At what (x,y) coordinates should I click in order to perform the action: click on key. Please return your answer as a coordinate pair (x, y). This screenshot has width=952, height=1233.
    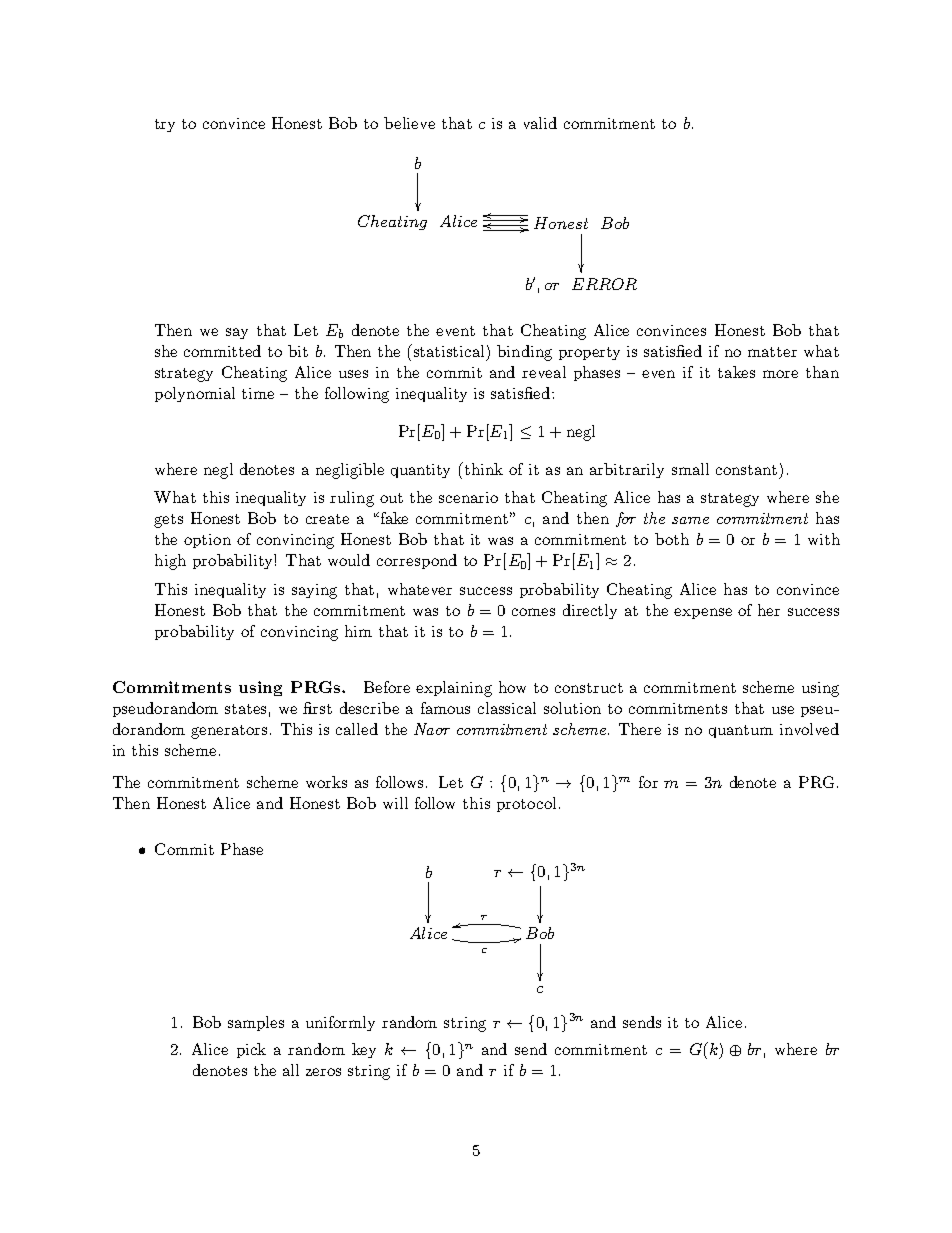
    Looking at the image, I should click on (364, 1050).
